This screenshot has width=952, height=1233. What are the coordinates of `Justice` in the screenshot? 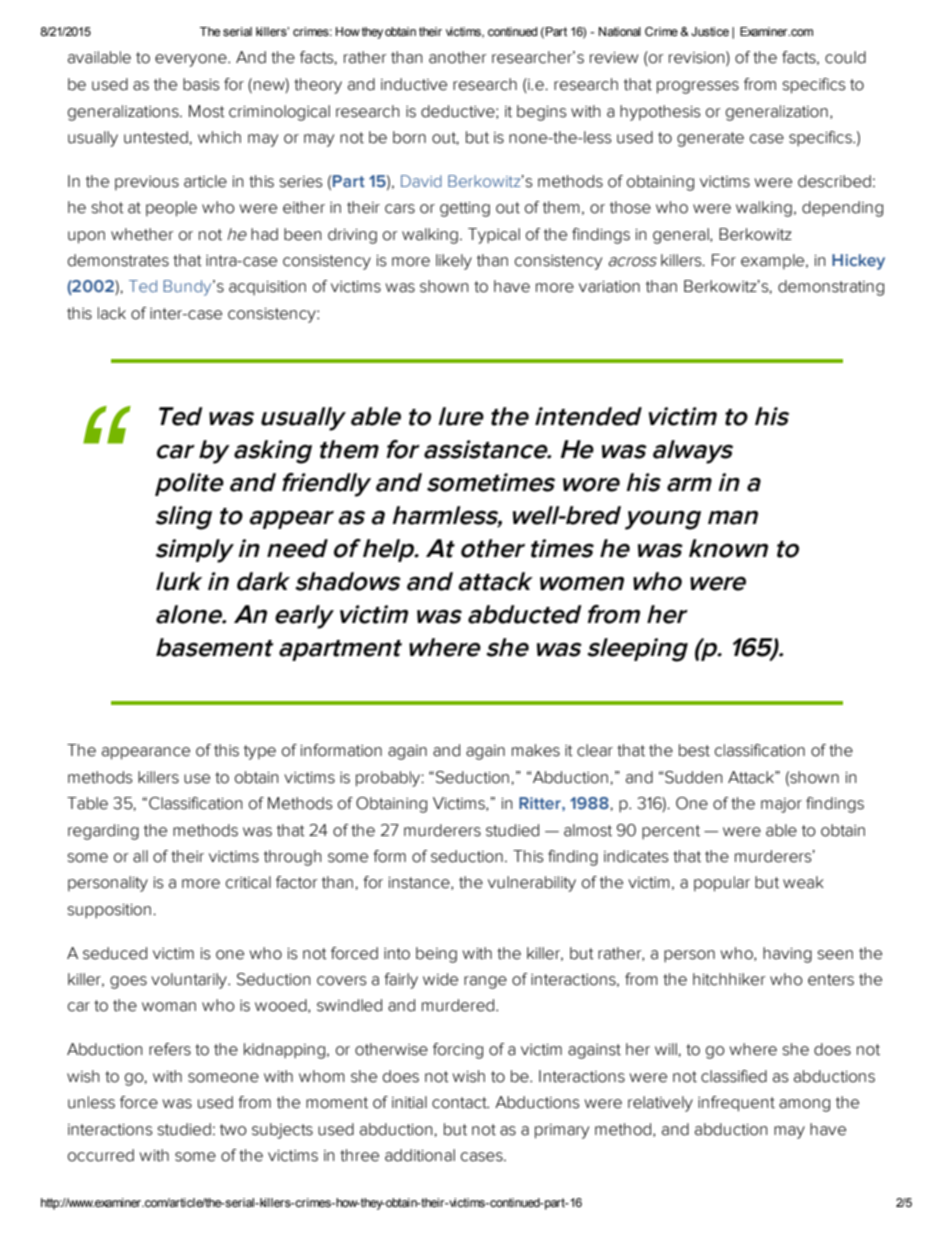 It's located at (710, 31).
